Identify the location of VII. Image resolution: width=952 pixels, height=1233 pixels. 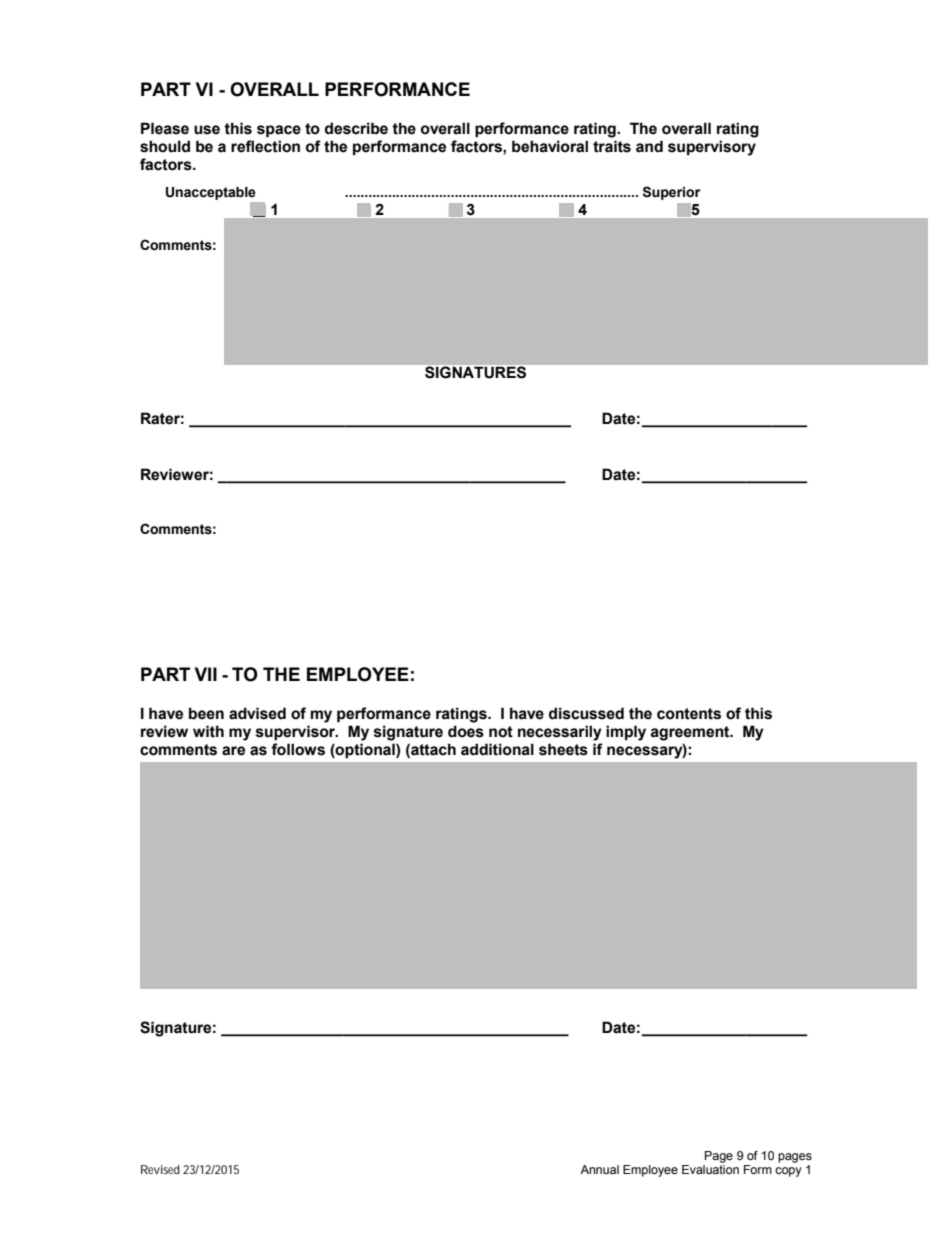
(206, 674).
